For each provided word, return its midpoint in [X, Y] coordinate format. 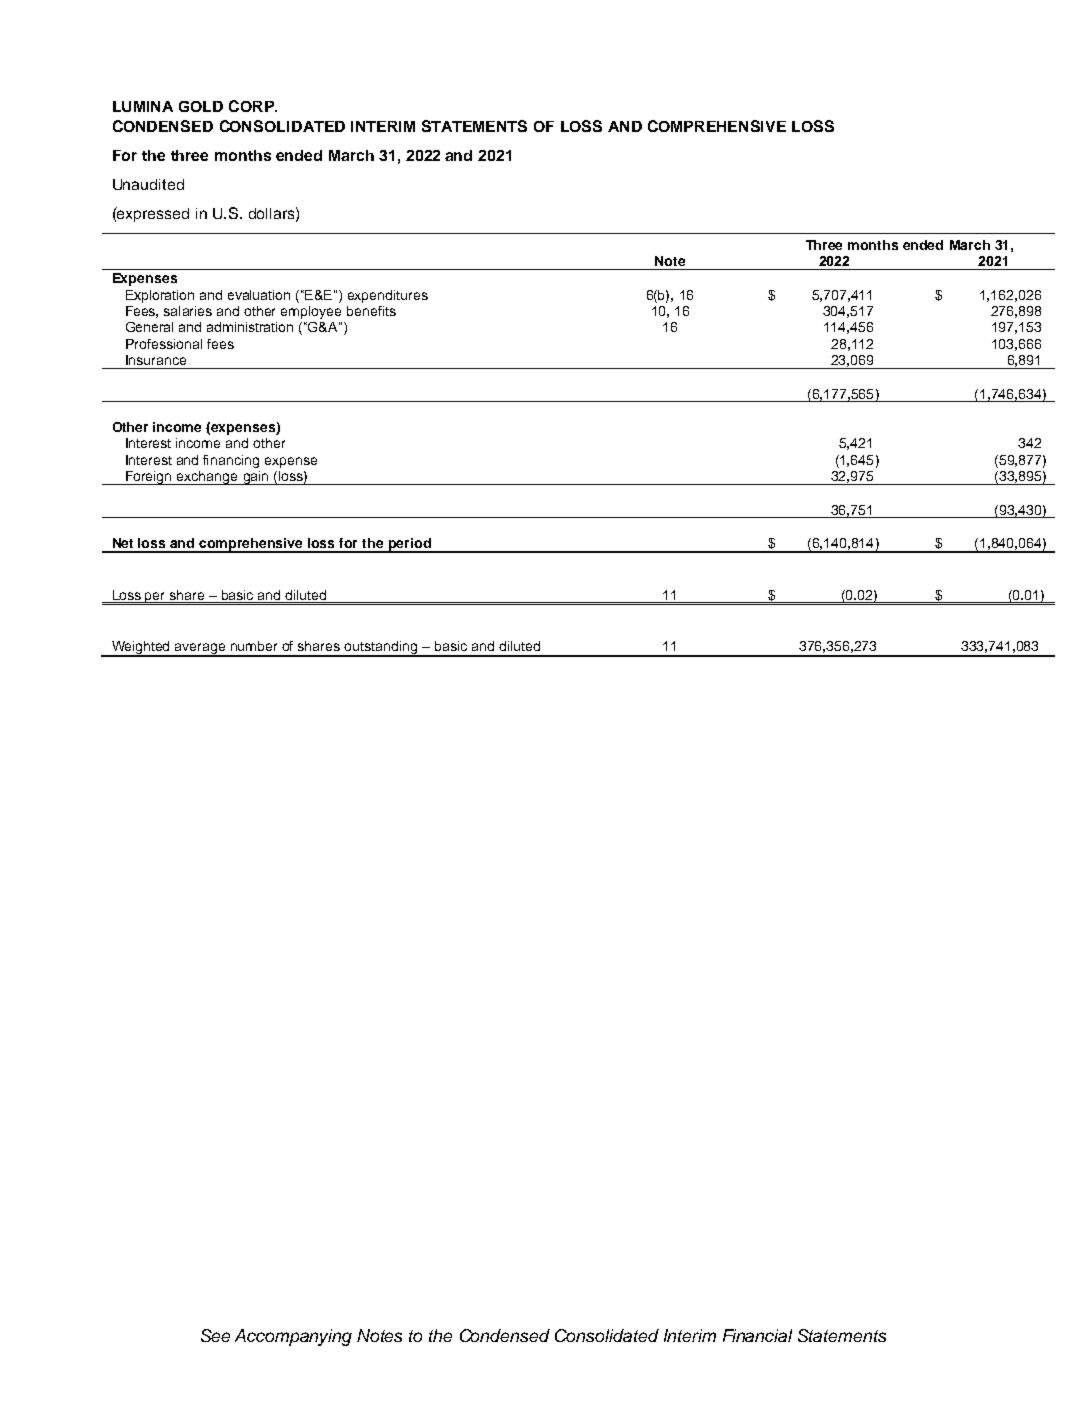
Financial [757, 1335]
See [215, 1335]
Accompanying [293, 1337]
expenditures [388, 296]
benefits [371, 311]
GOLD [201, 106]
